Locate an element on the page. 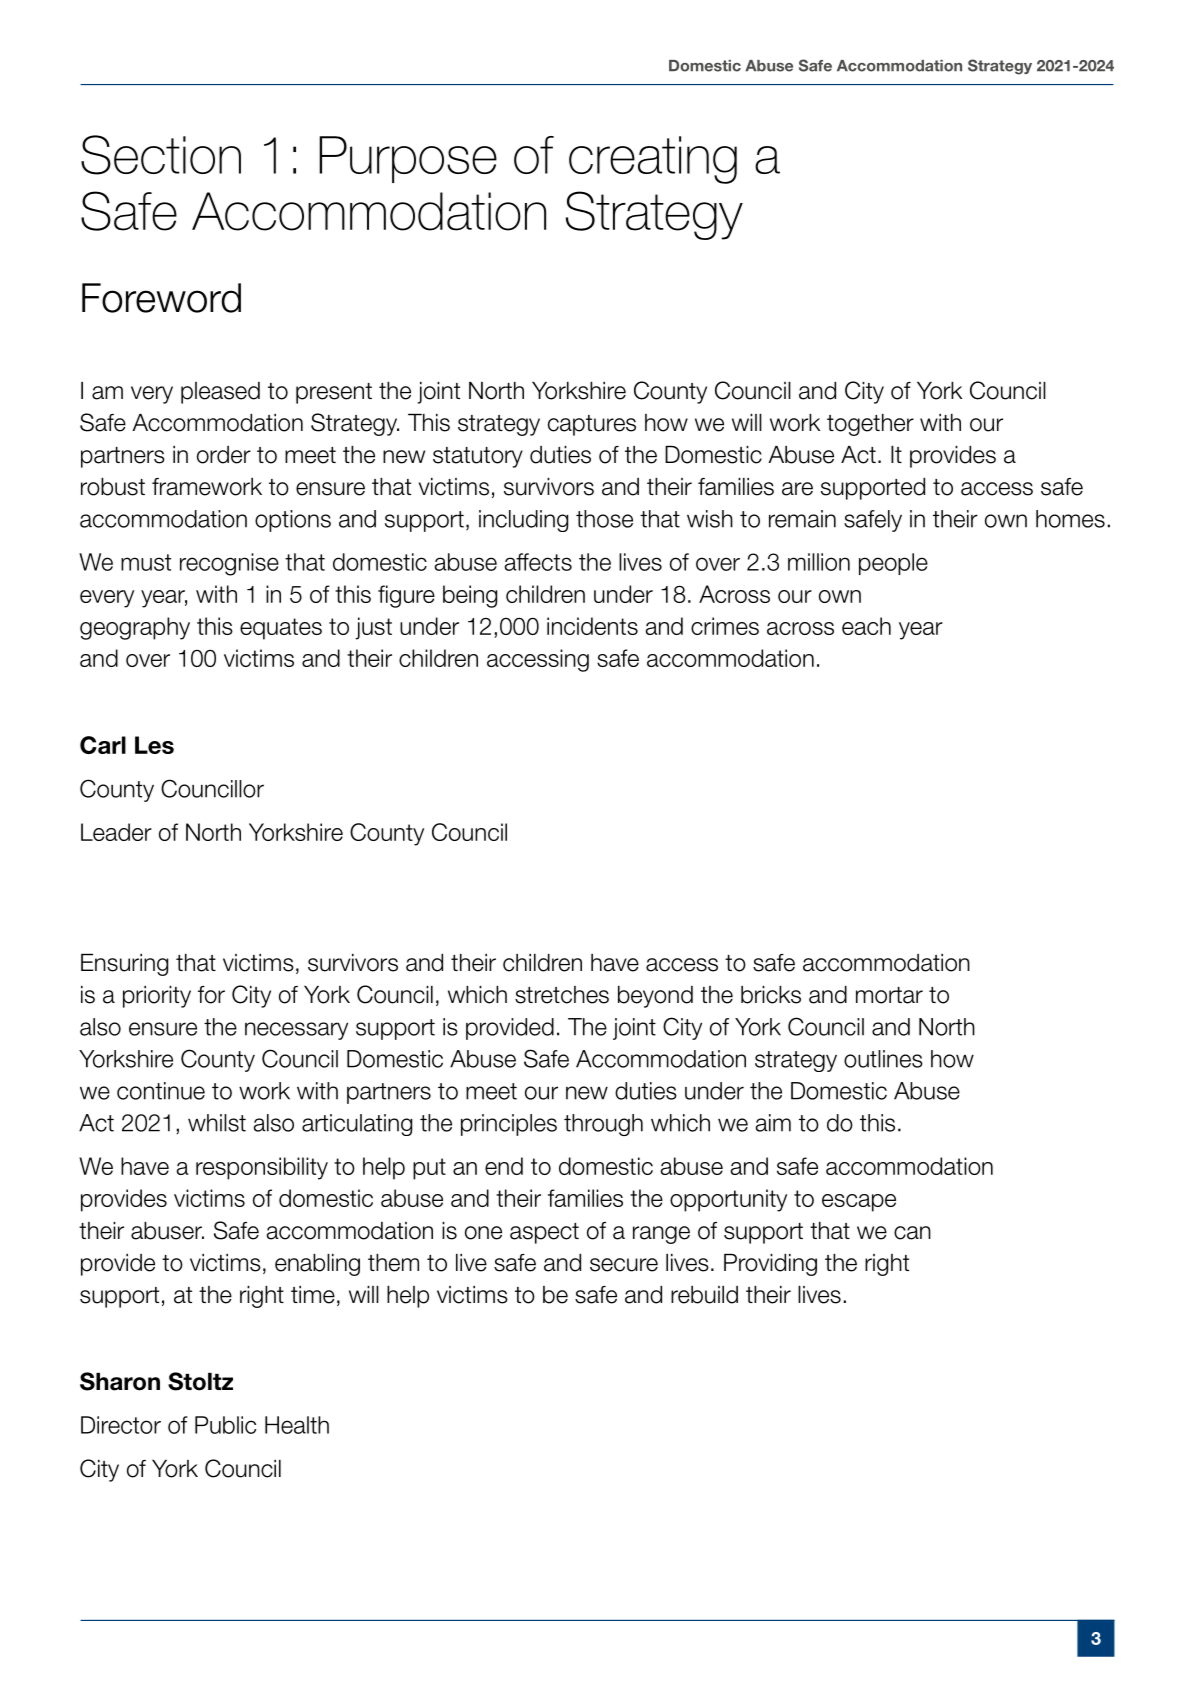 Image resolution: width=1194 pixels, height=1688 pixels. rebuild is located at coordinates (704, 1295).
